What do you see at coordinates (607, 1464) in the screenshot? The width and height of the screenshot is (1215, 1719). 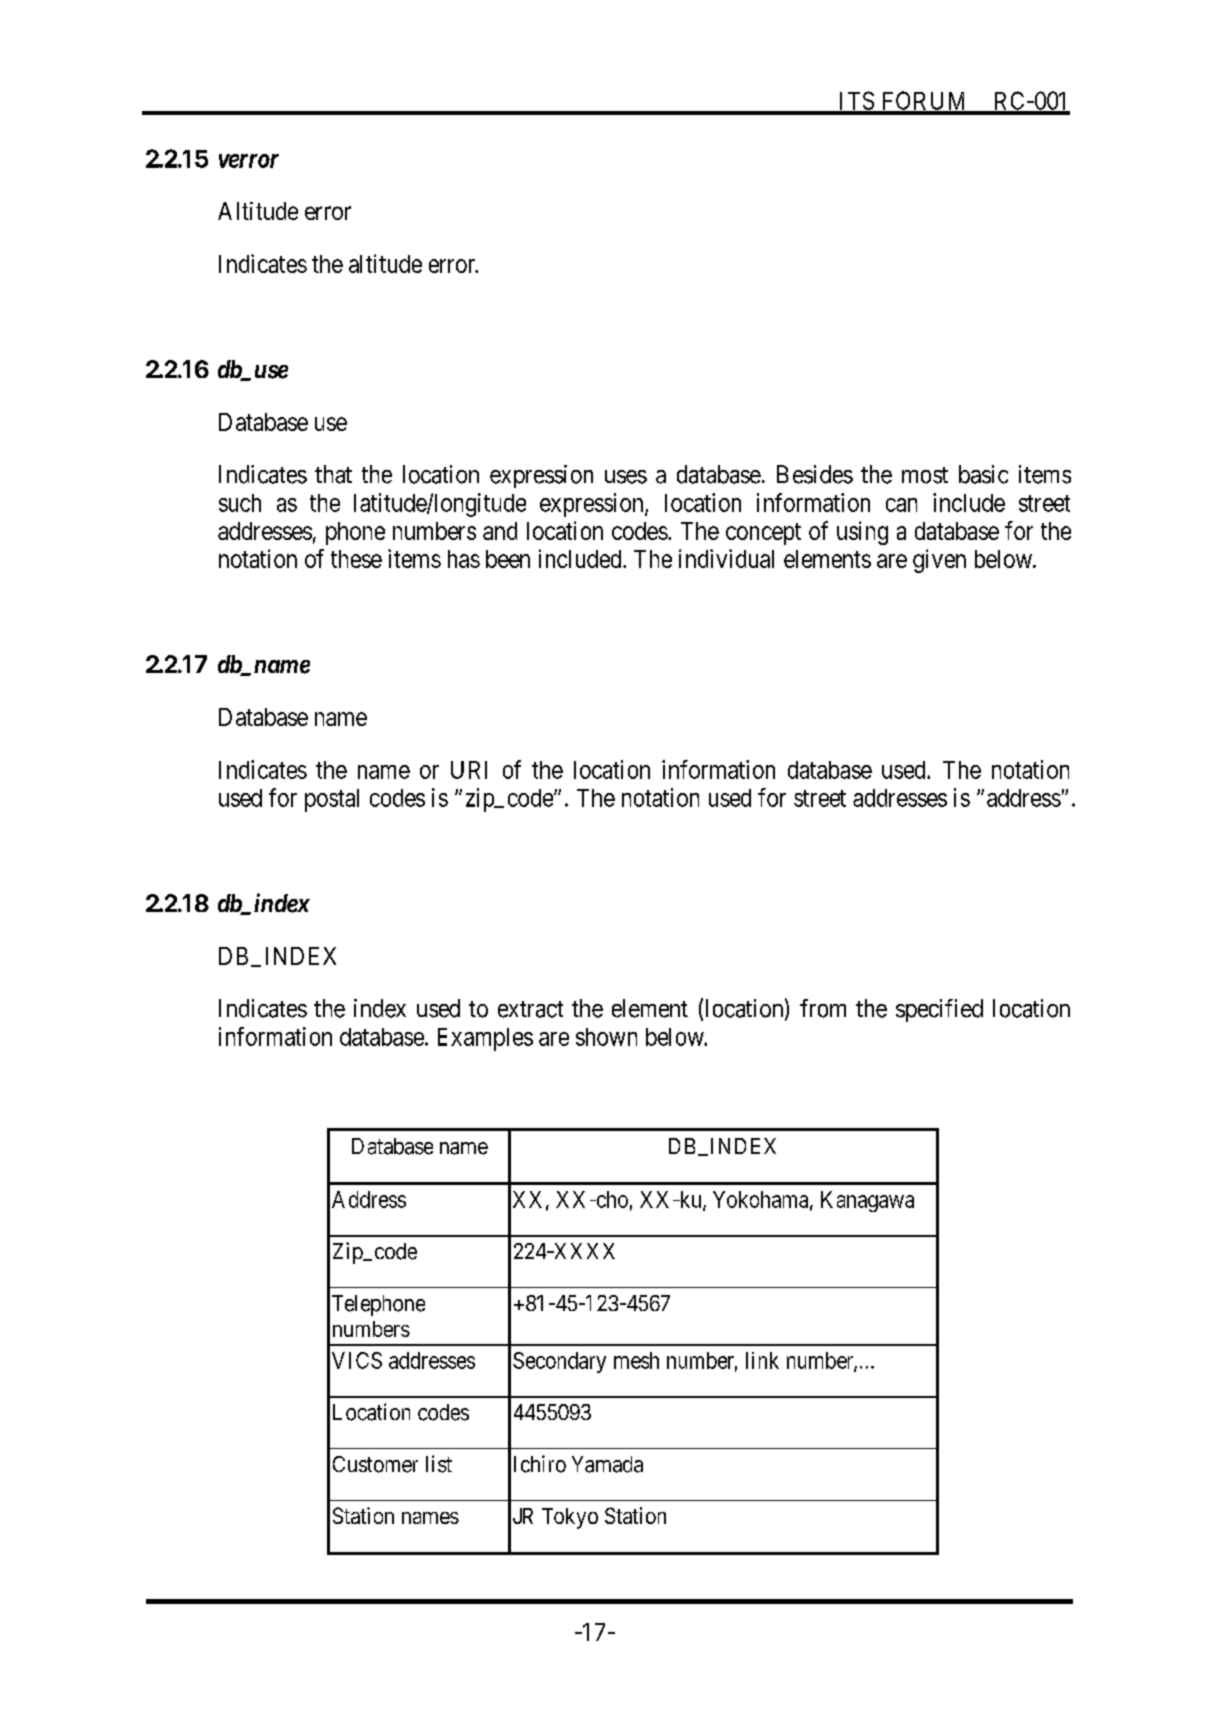 I see `Yamada` at bounding box center [607, 1464].
